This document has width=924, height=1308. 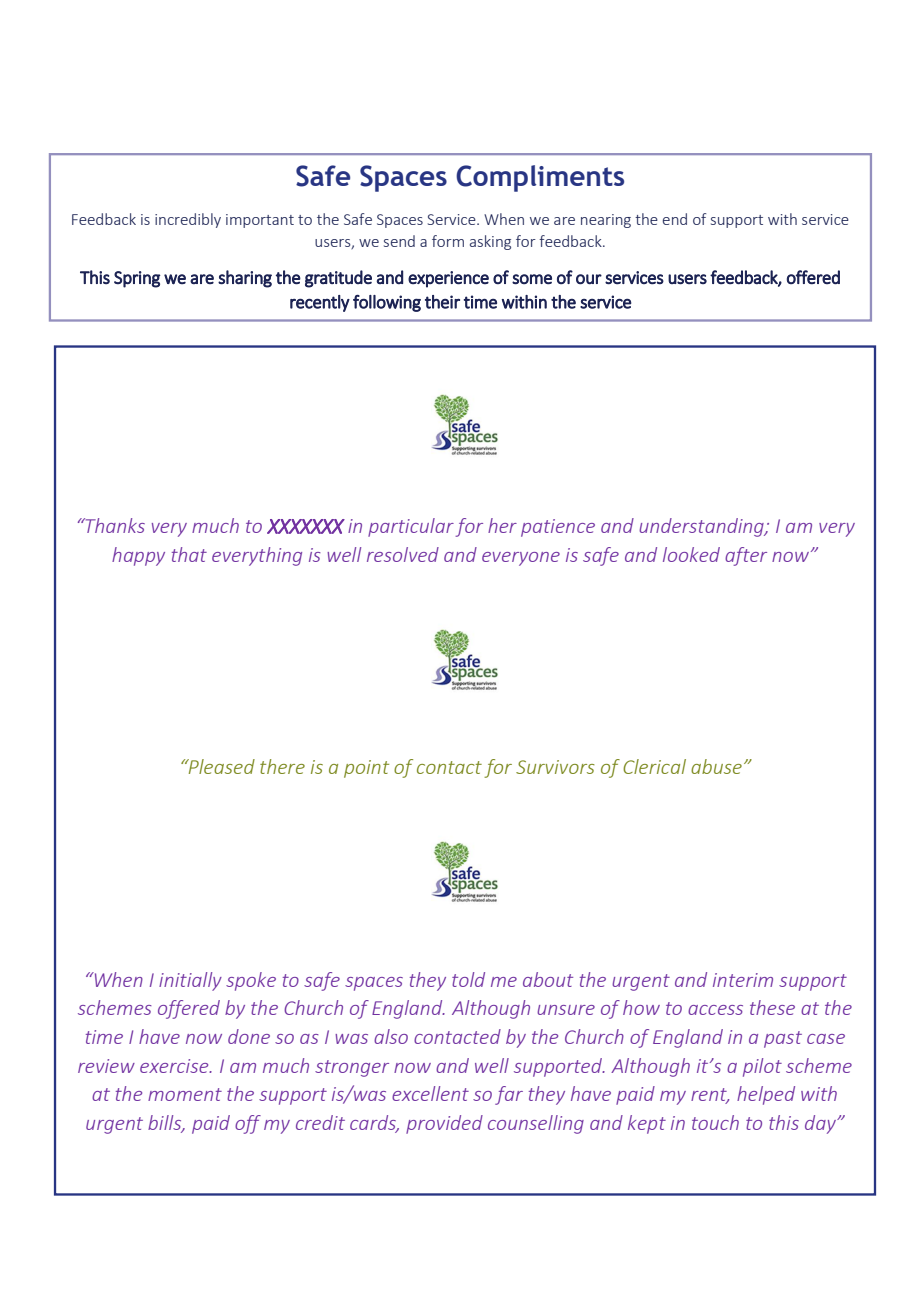 I want to click on that, so click(x=189, y=554).
